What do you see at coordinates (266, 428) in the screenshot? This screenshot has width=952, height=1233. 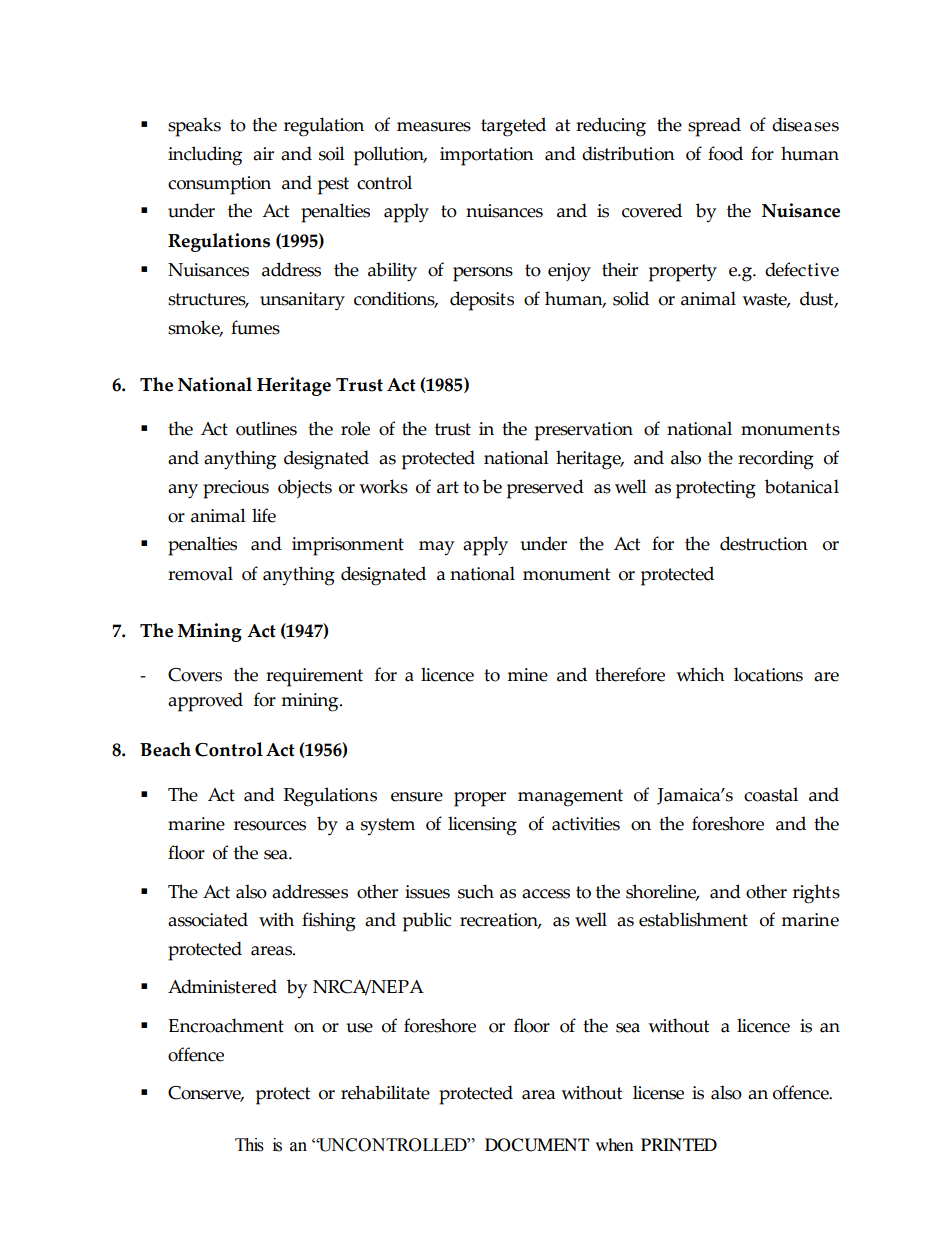 I see `outlines` at bounding box center [266, 428].
